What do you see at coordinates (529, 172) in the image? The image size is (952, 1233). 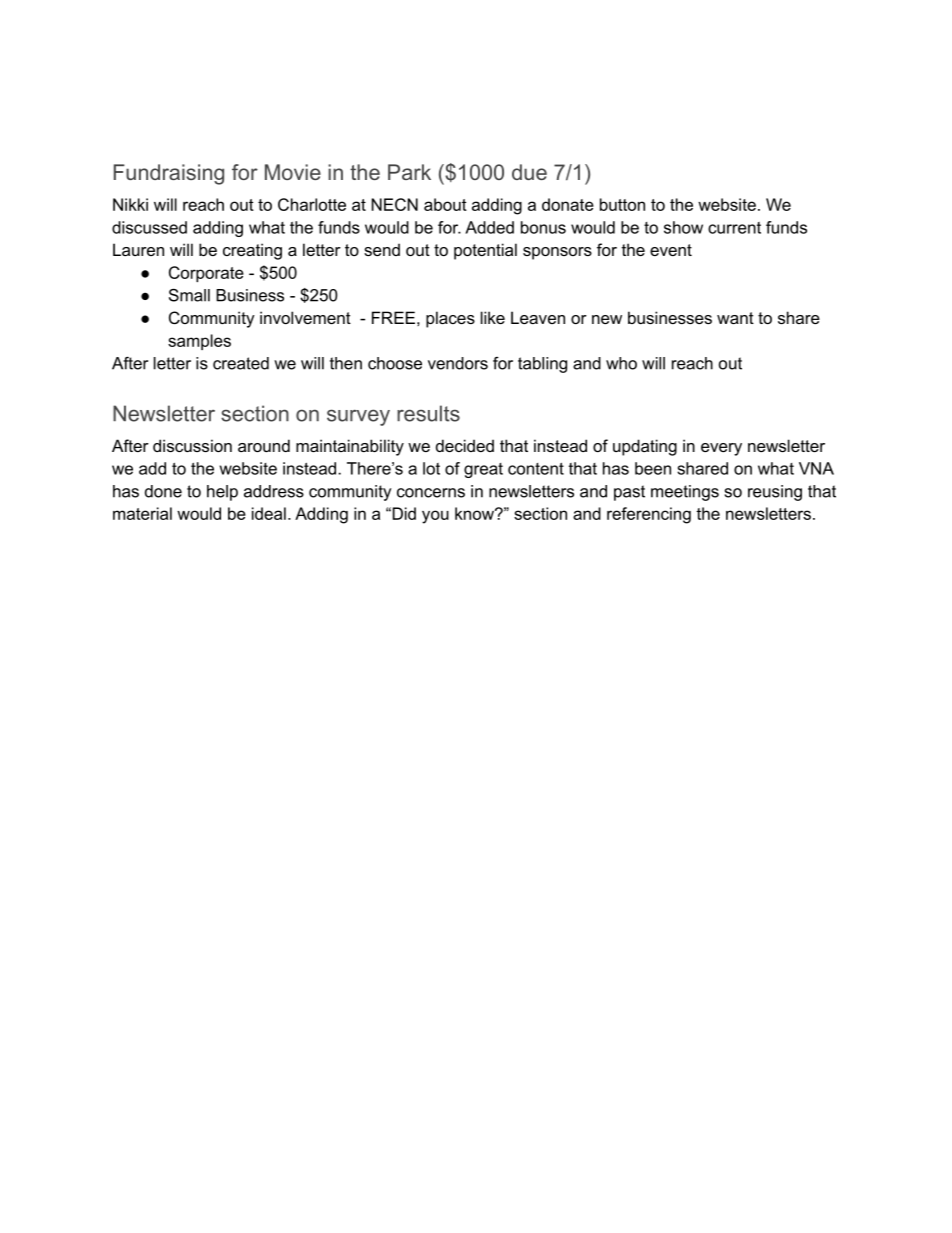 I see `due` at bounding box center [529, 172].
